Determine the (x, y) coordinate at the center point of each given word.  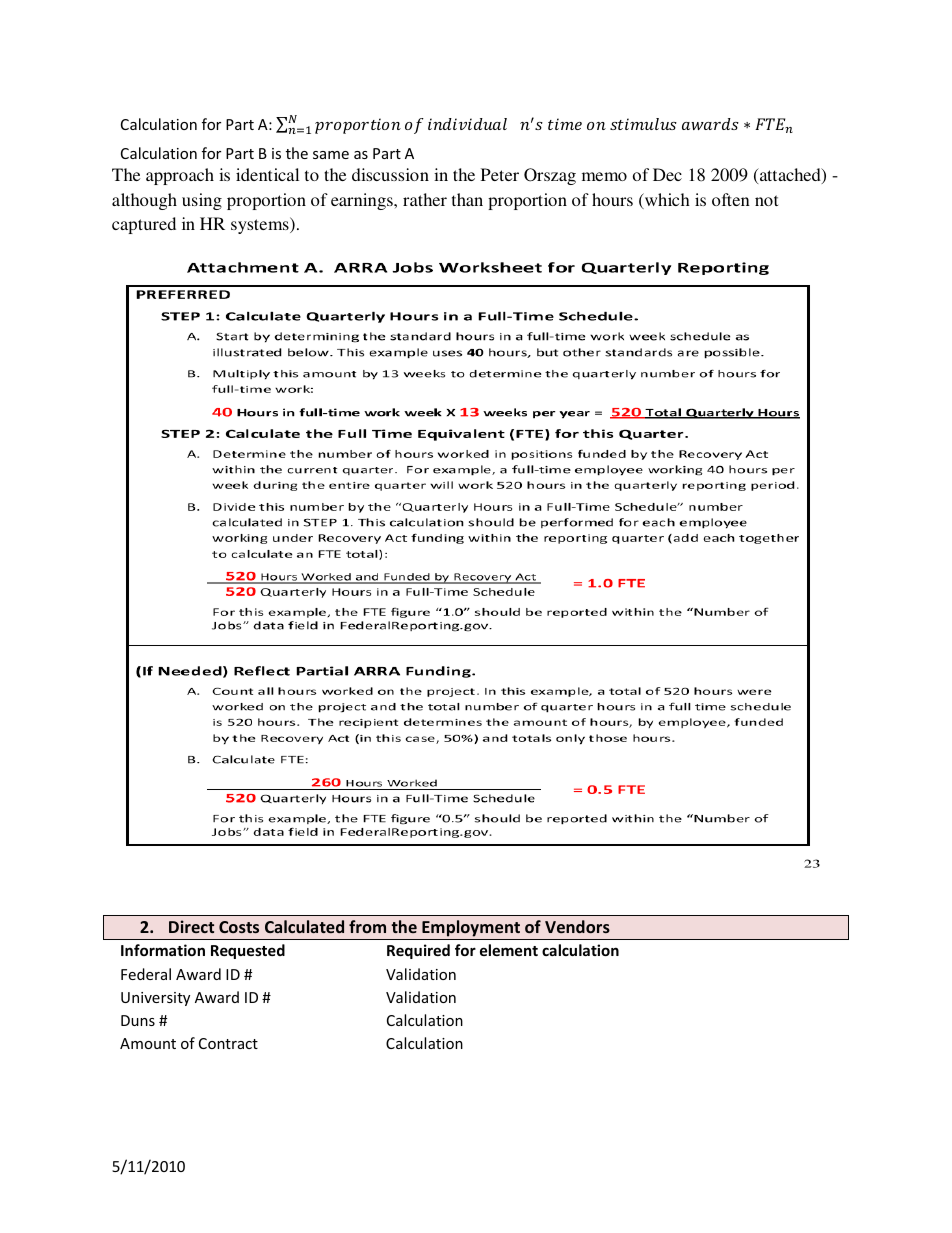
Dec (667, 174)
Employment (471, 928)
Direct (191, 926)
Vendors (577, 926)
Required (418, 951)
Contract (228, 1043)
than (467, 199)
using (202, 201)
